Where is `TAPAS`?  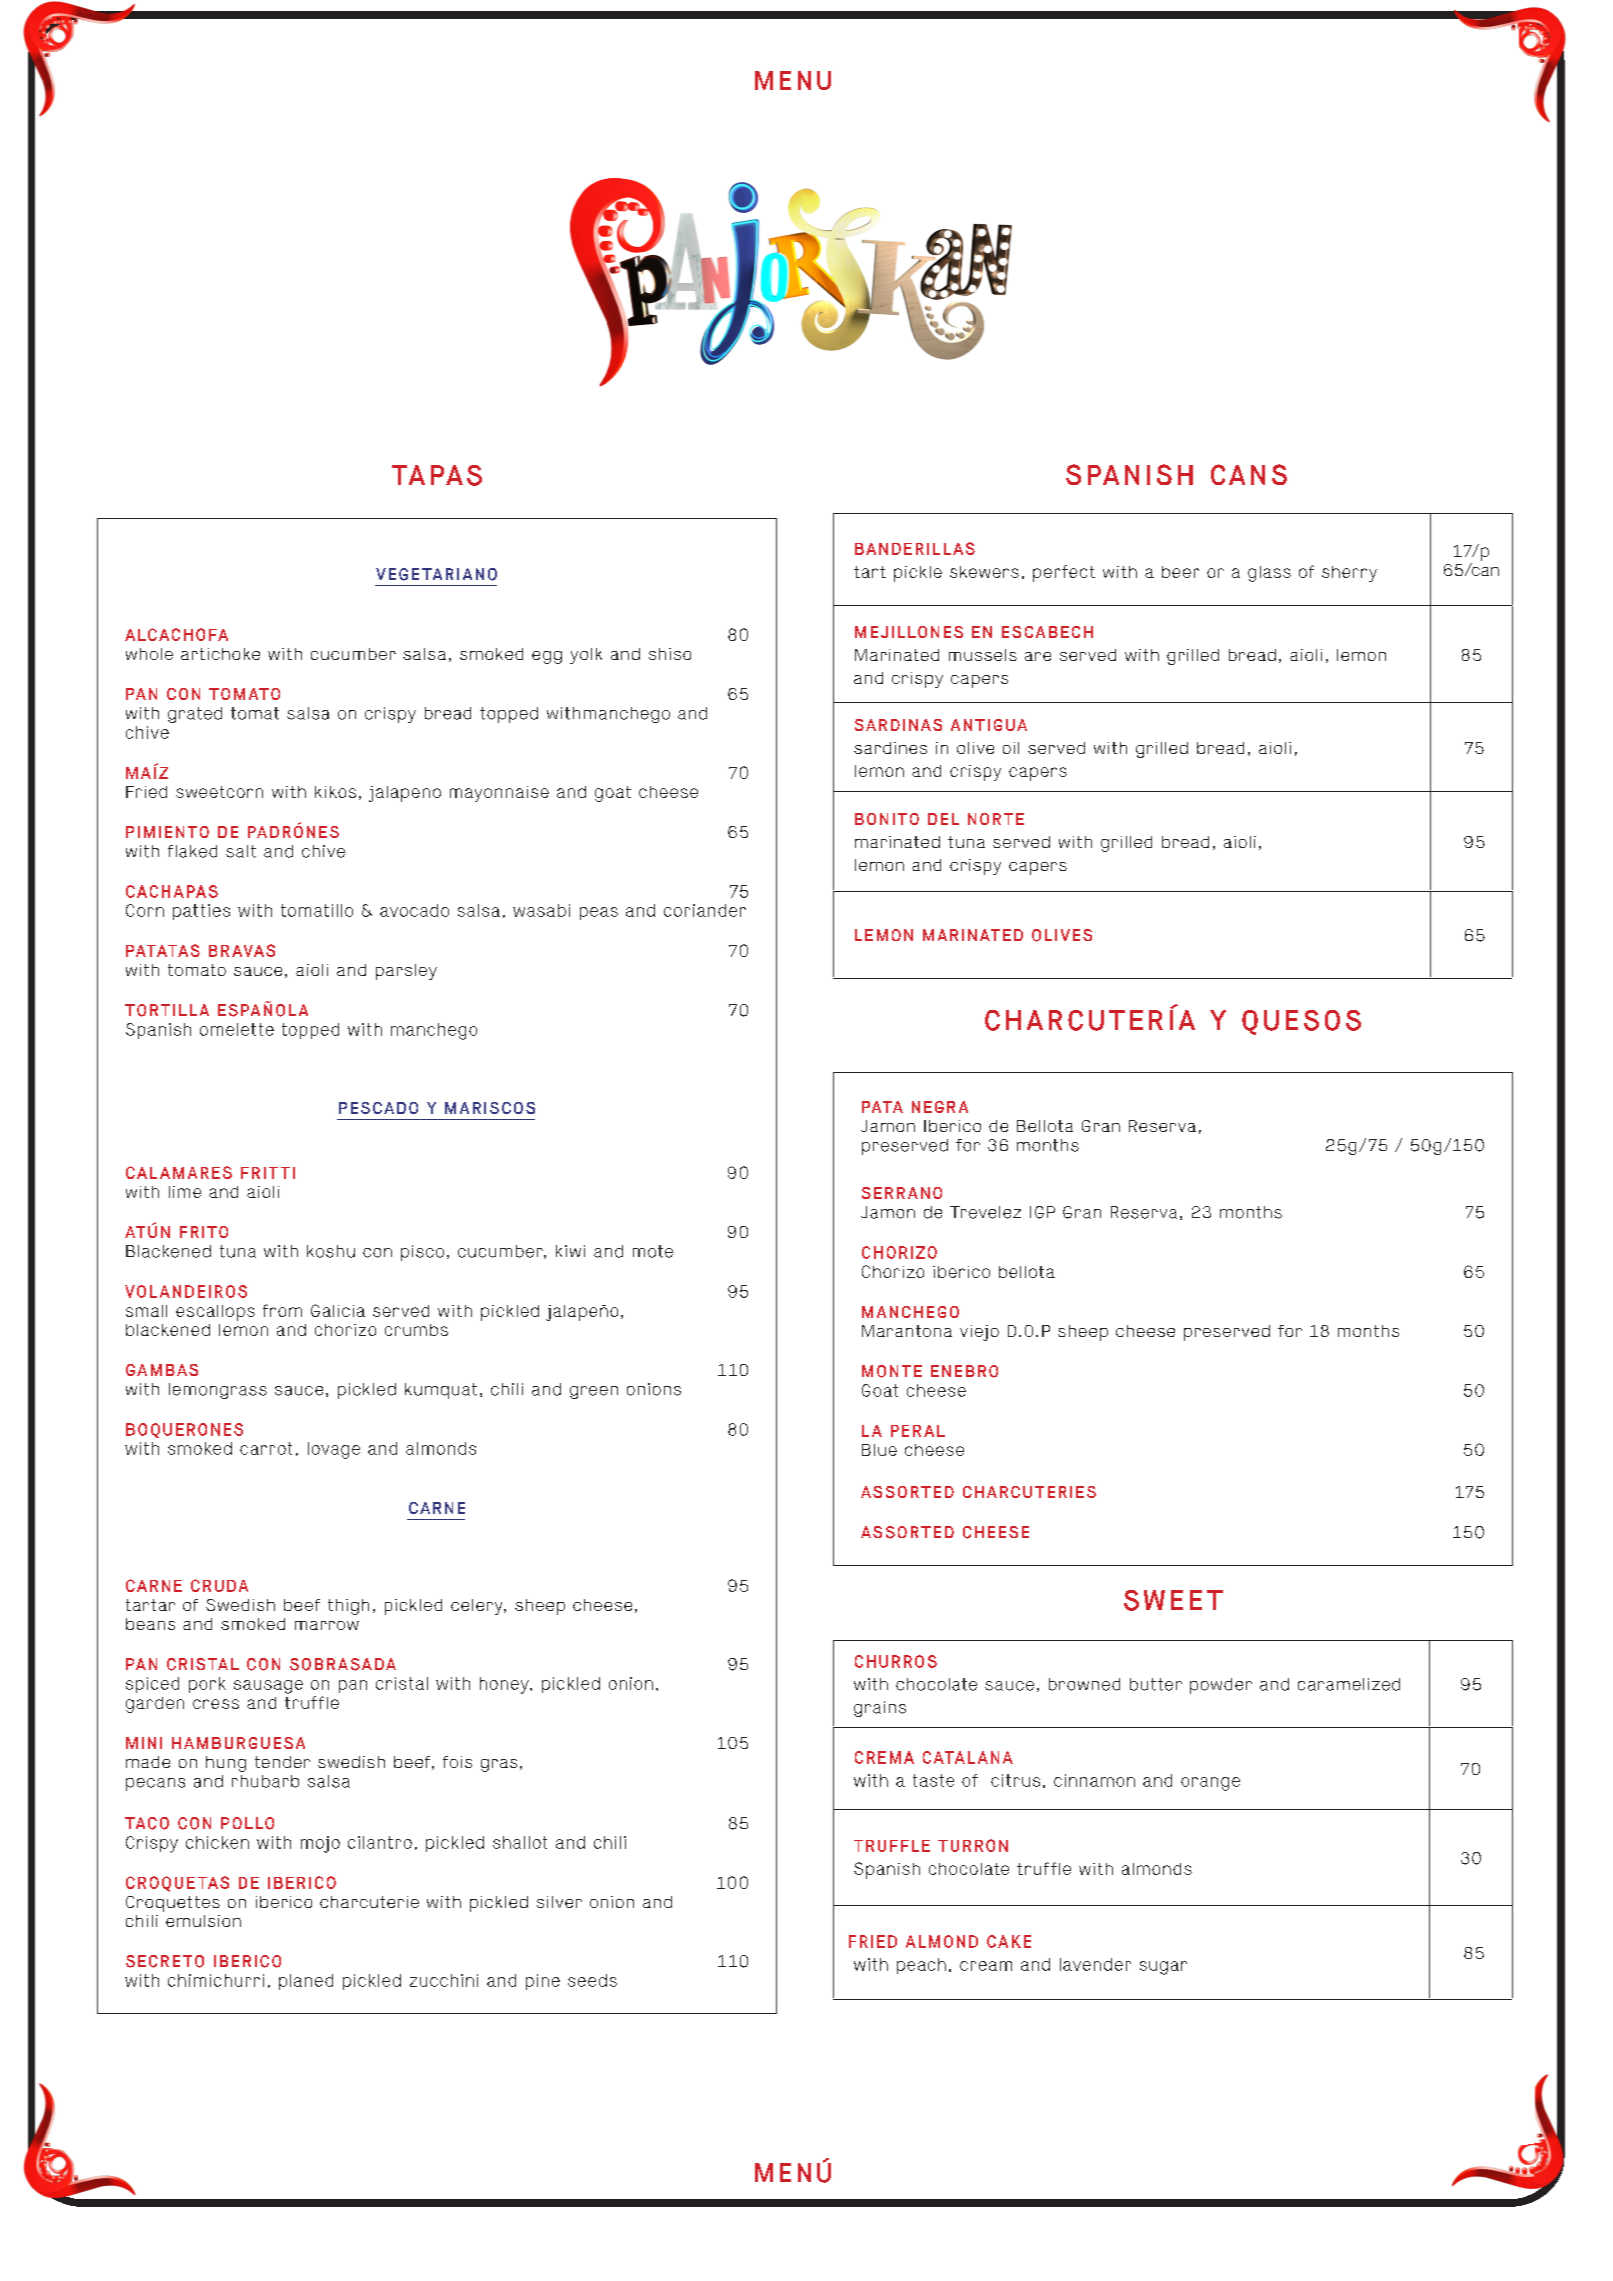
TAPAS is located at coordinates (437, 475).
